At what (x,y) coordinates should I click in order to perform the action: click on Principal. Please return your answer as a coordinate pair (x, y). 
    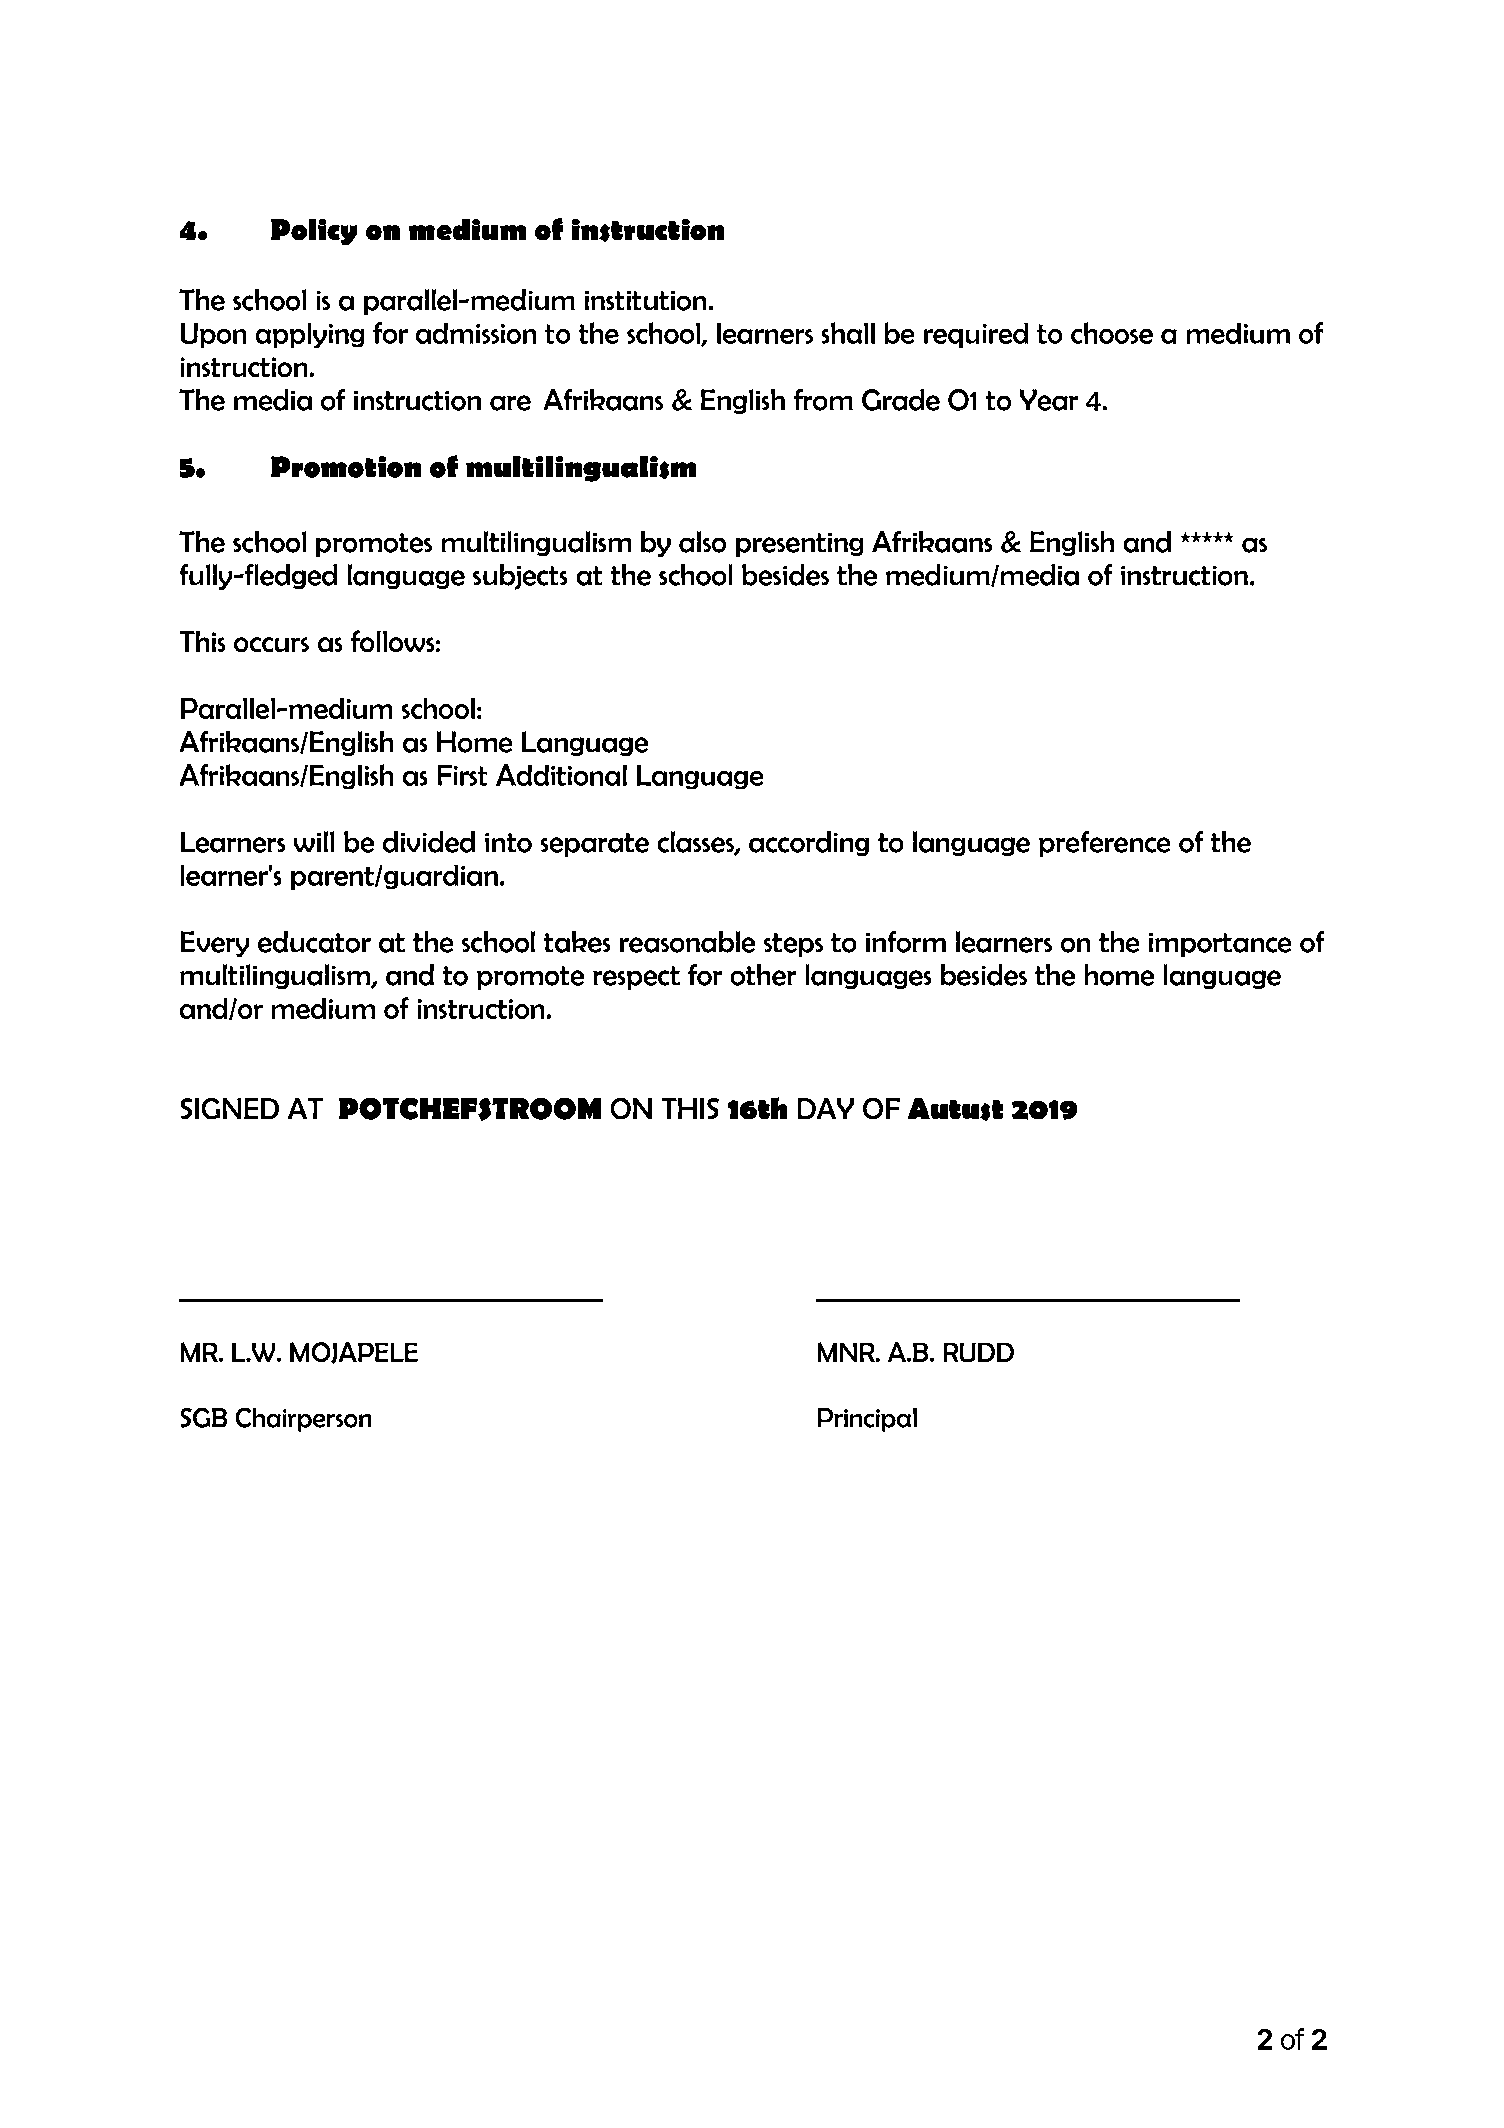
    Looking at the image, I should click on (867, 1420).
